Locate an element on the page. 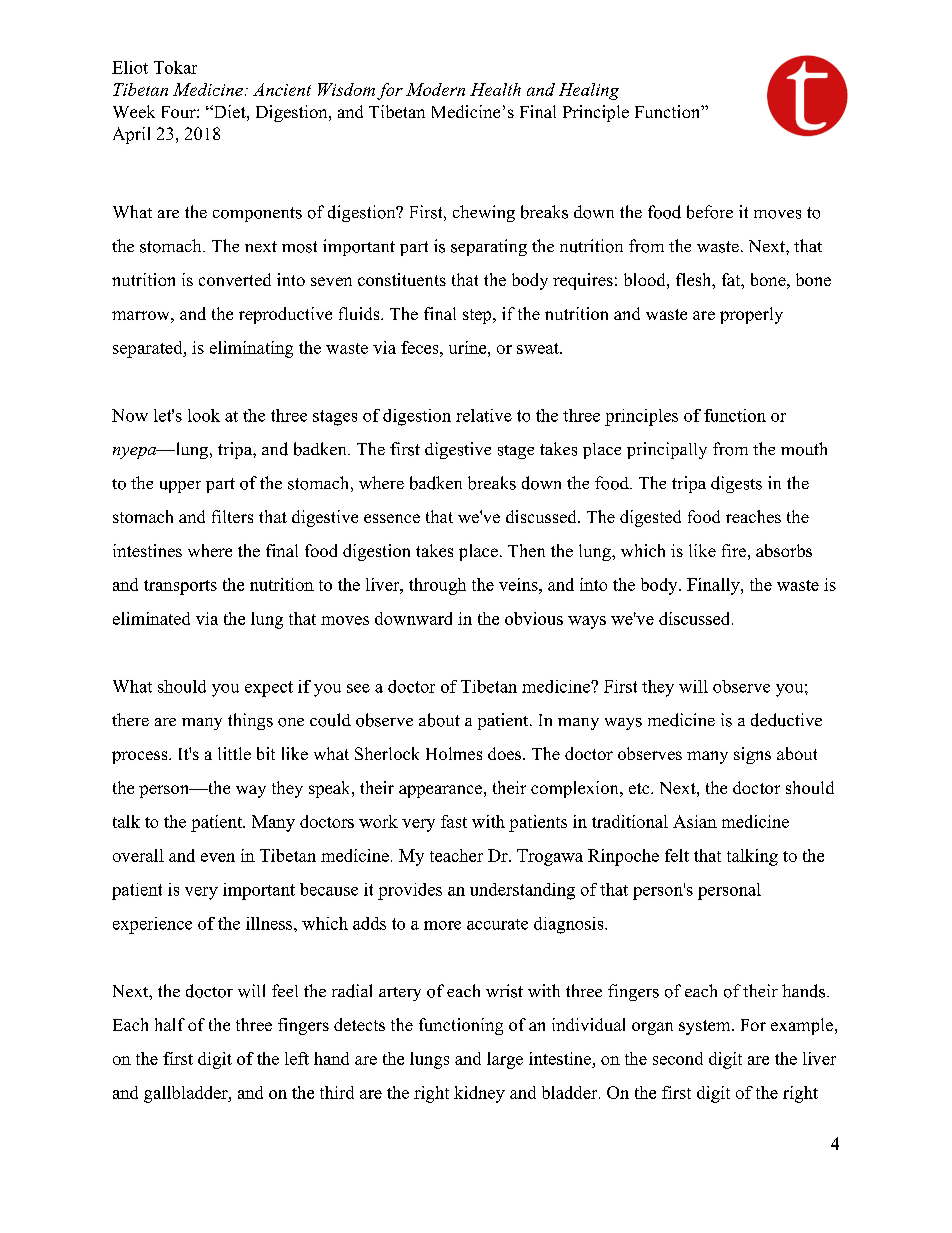  Healing is located at coordinates (589, 91).
